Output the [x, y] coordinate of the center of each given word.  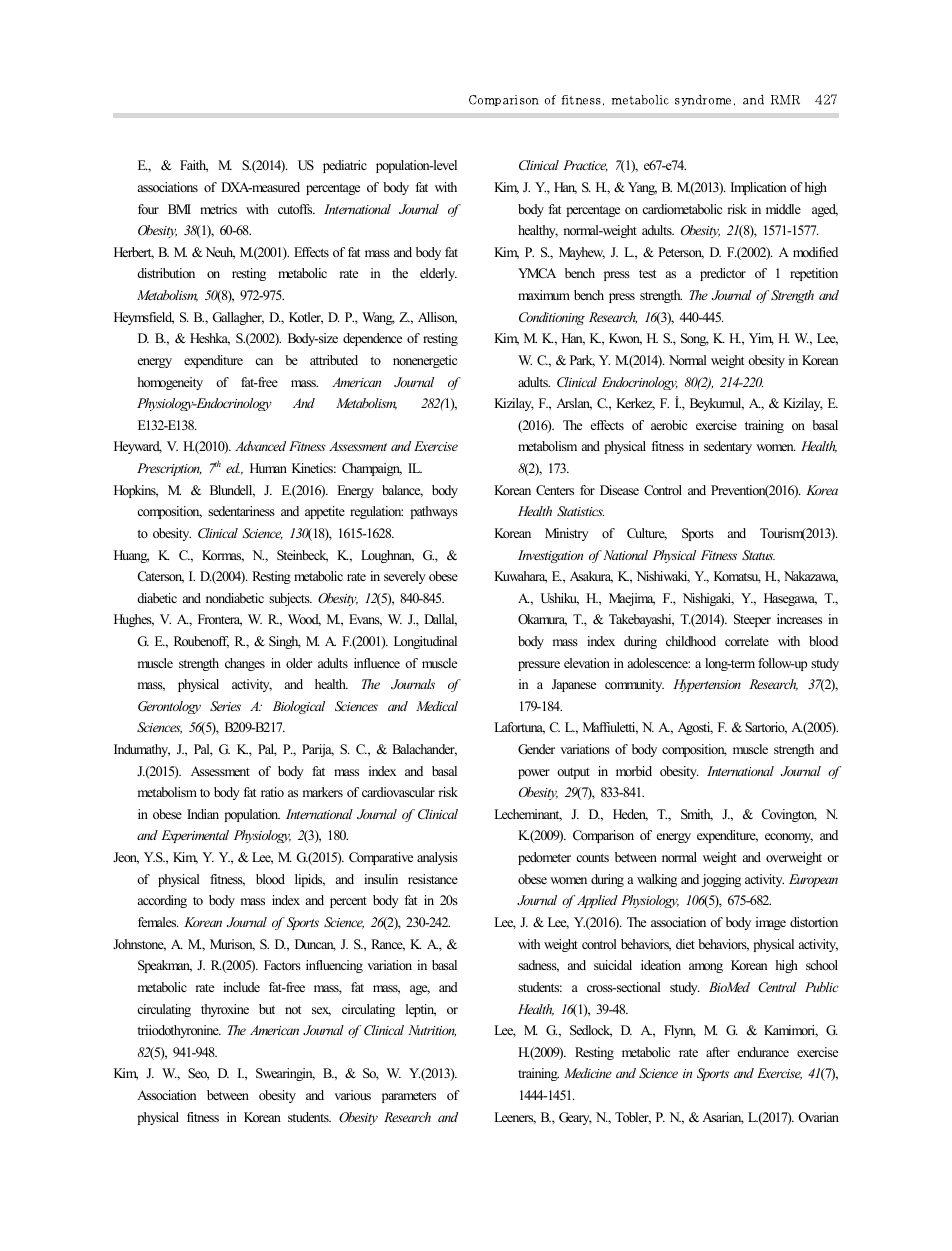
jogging [721, 880]
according [162, 901]
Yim [761, 339]
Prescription [169, 469]
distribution [166, 273]
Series [225, 706]
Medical [437, 706]
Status [758, 555]
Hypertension [707, 685]
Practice [585, 166]
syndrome [705, 100]
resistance [433, 879]
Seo [198, 1074]
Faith [194, 166]
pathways [434, 512]
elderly [438, 274]
